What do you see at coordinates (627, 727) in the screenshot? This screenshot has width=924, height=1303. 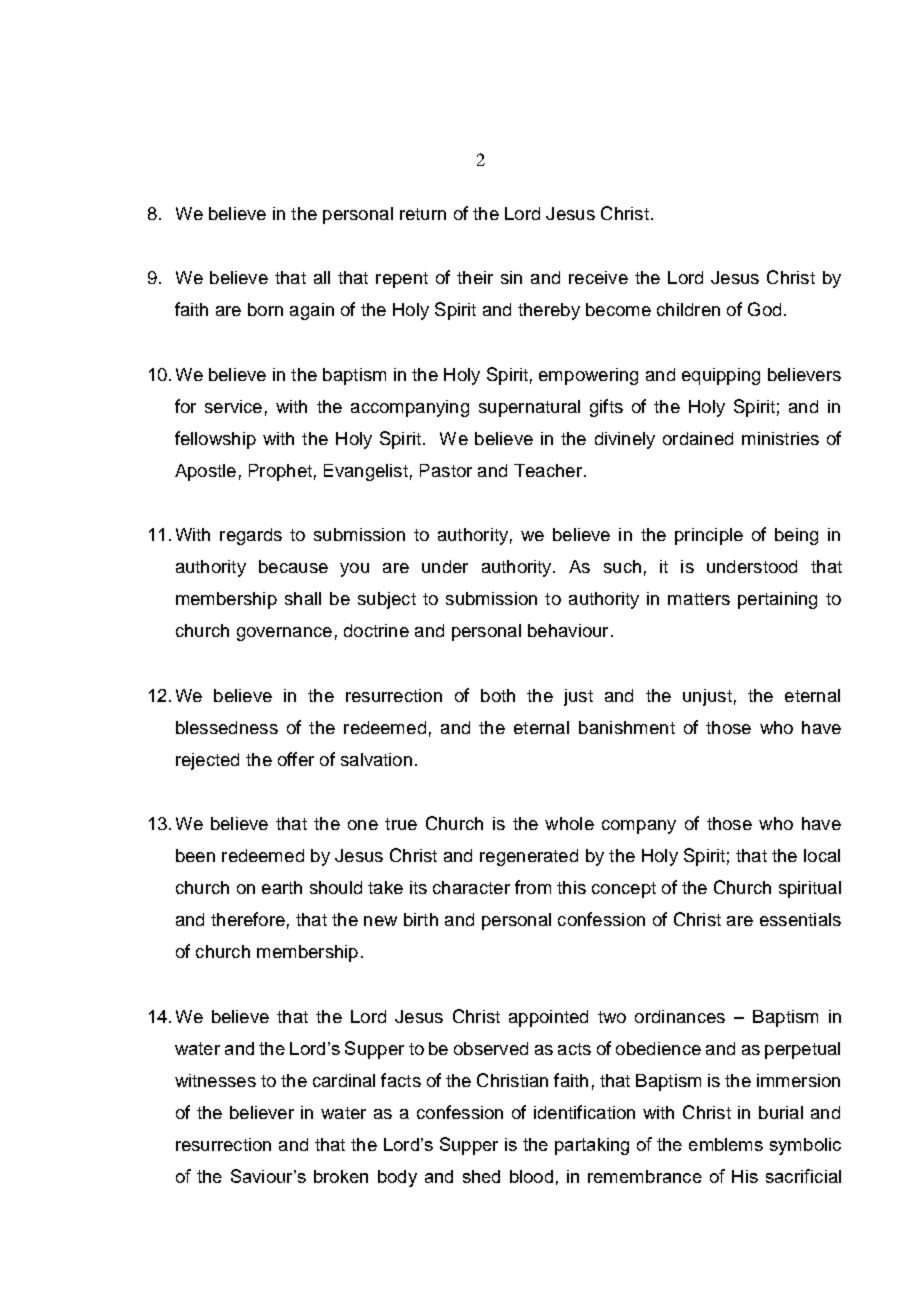 I see `banishment` at bounding box center [627, 727].
